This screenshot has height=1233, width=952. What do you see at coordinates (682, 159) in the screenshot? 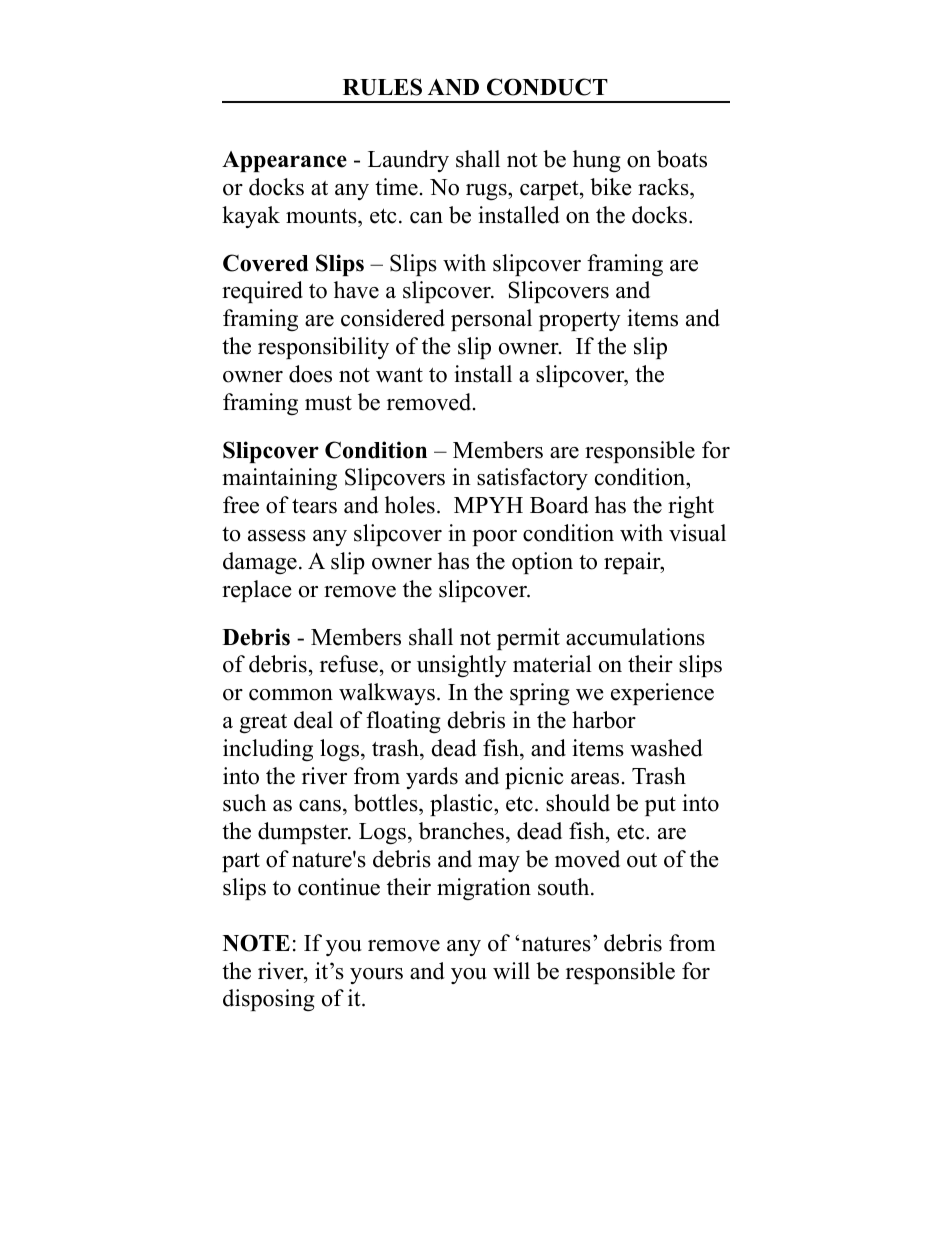
I see `boats` at bounding box center [682, 159].
